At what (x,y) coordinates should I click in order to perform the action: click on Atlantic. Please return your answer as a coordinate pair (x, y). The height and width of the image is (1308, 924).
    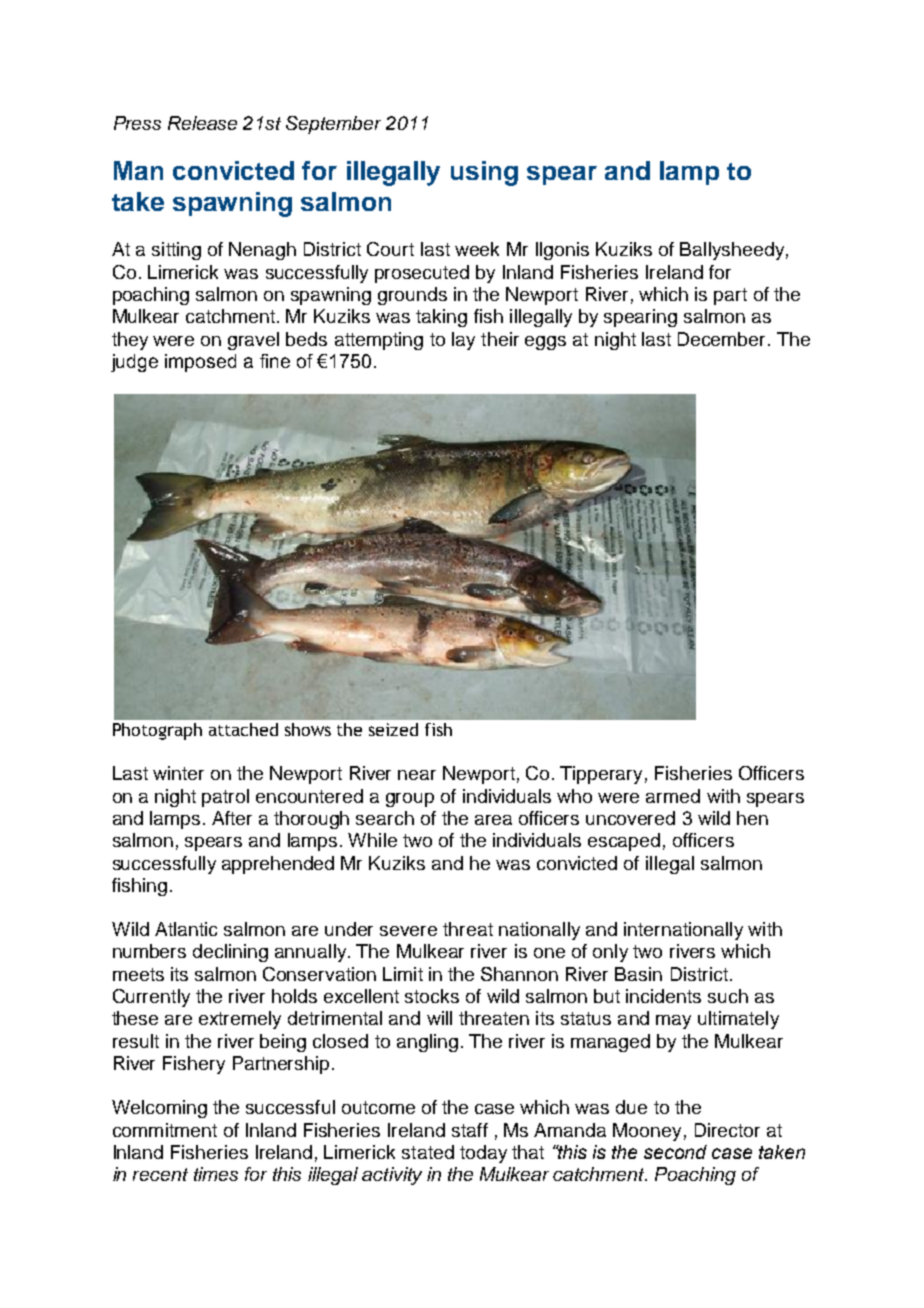
    Looking at the image, I should click on (186, 929).
